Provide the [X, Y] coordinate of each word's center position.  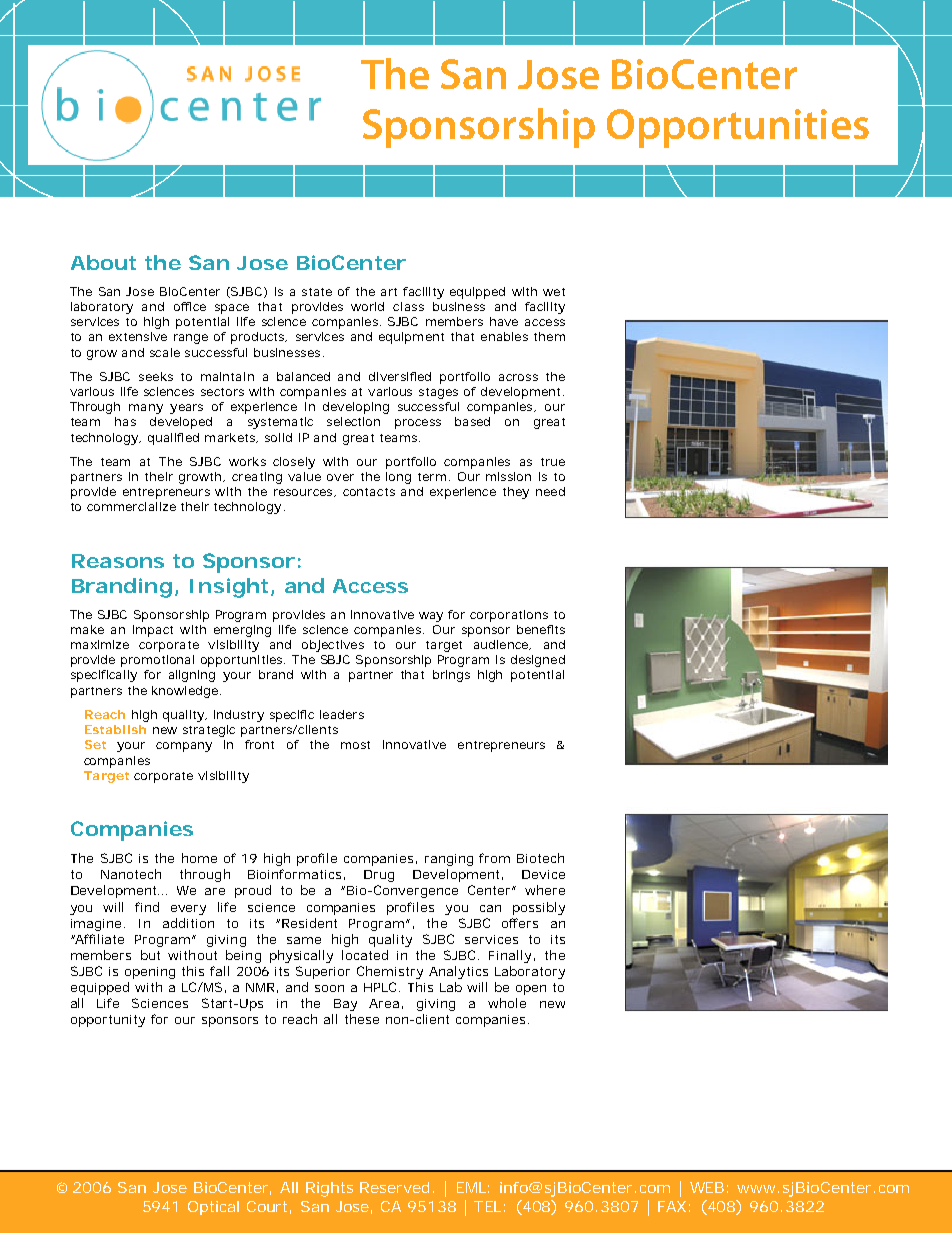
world [367, 306]
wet [554, 292]
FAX [672, 1206]
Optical [213, 1208]
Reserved [394, 1187]
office [190, 306]
